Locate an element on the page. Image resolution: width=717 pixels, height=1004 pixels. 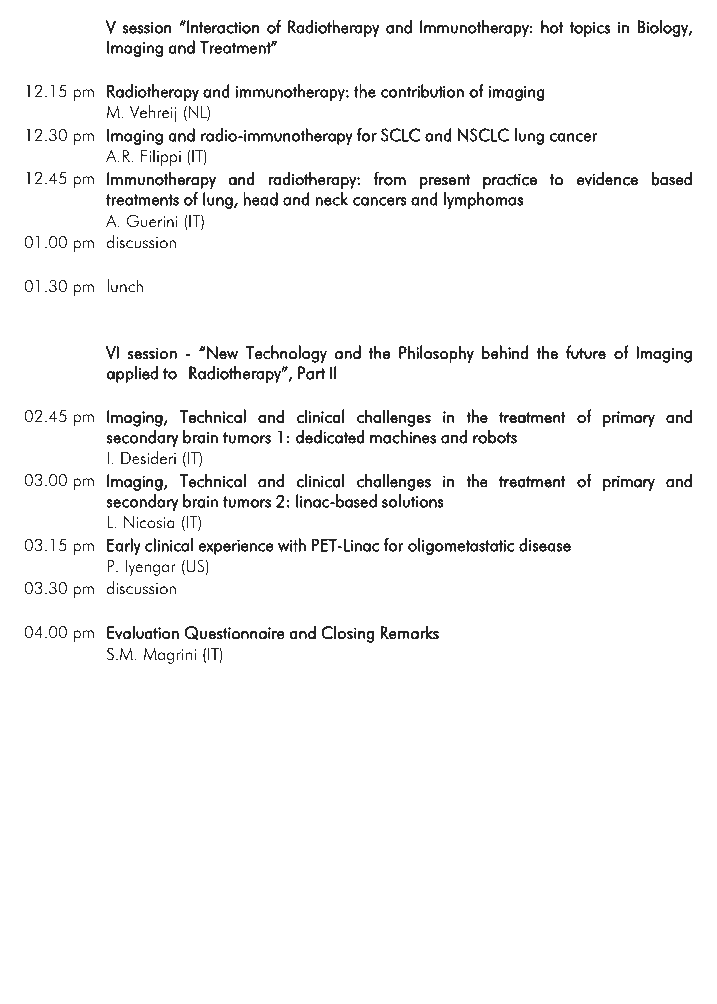
disease is located at coordinates (545, 545).
